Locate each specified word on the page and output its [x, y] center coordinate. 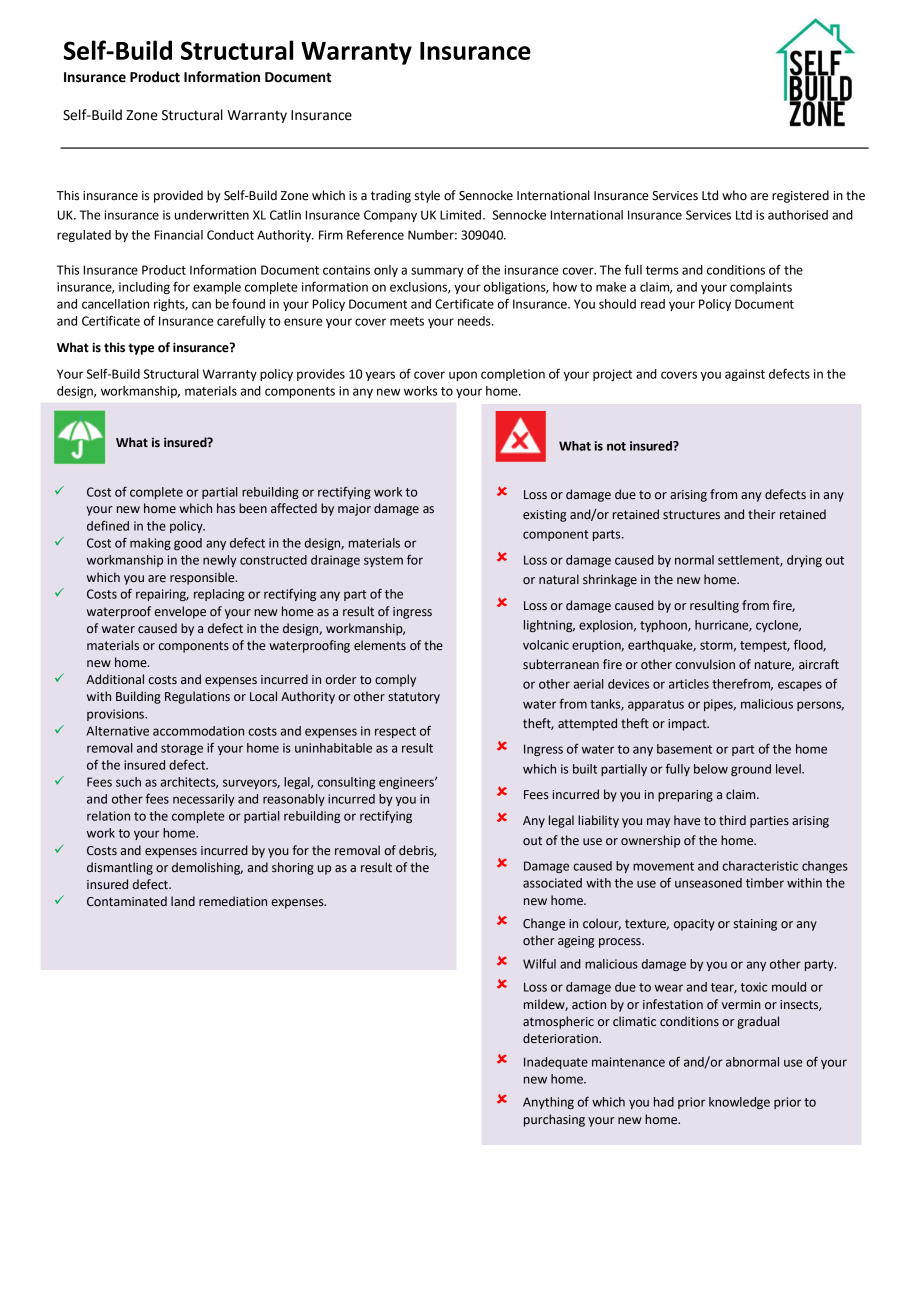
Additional [115, 679]
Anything [548, 1103]
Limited [460, 215]
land [183, 901]
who [734, 195]
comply [395, 680]
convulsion [705, 664]
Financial [179, 235]
